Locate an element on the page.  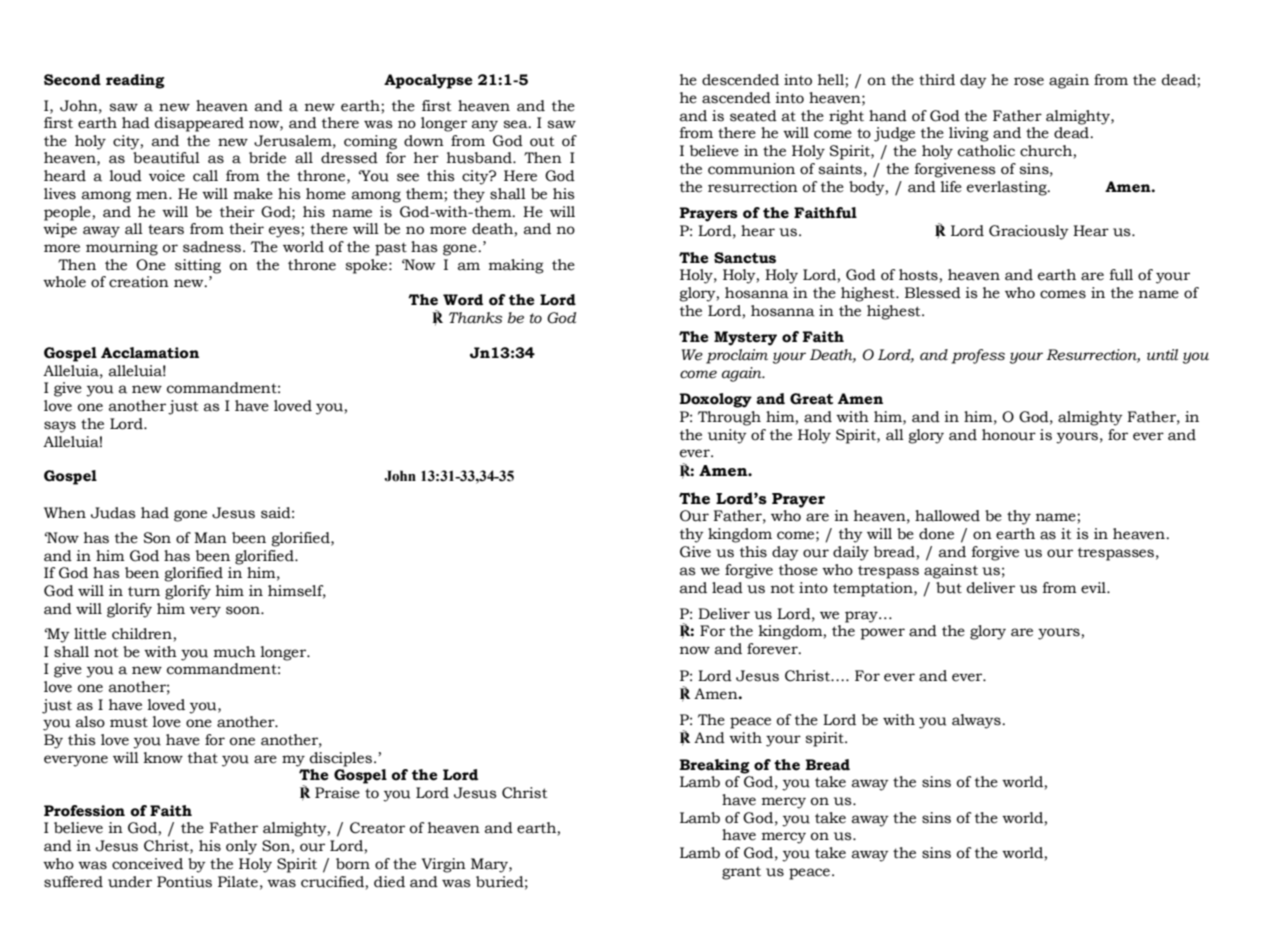
conceived is located at coordinates (147, 864).
